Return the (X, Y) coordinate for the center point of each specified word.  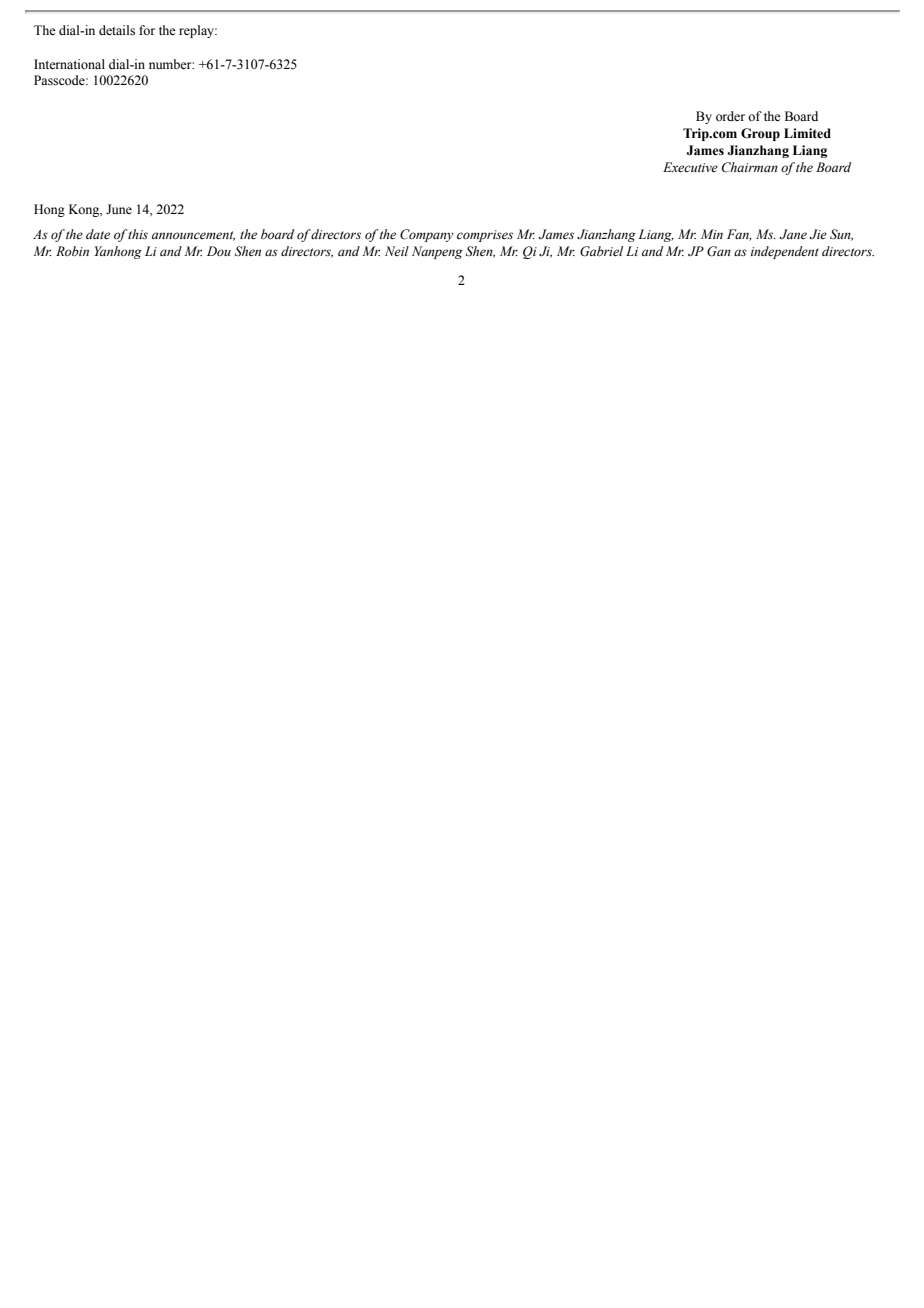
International (69, 64)
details (117, 30)
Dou (219, 251)
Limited (807, 133)
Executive (690, 167)
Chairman (750, 167)
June (119, 209)
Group (760, 134)
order (730, 116)
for (147, 30)
